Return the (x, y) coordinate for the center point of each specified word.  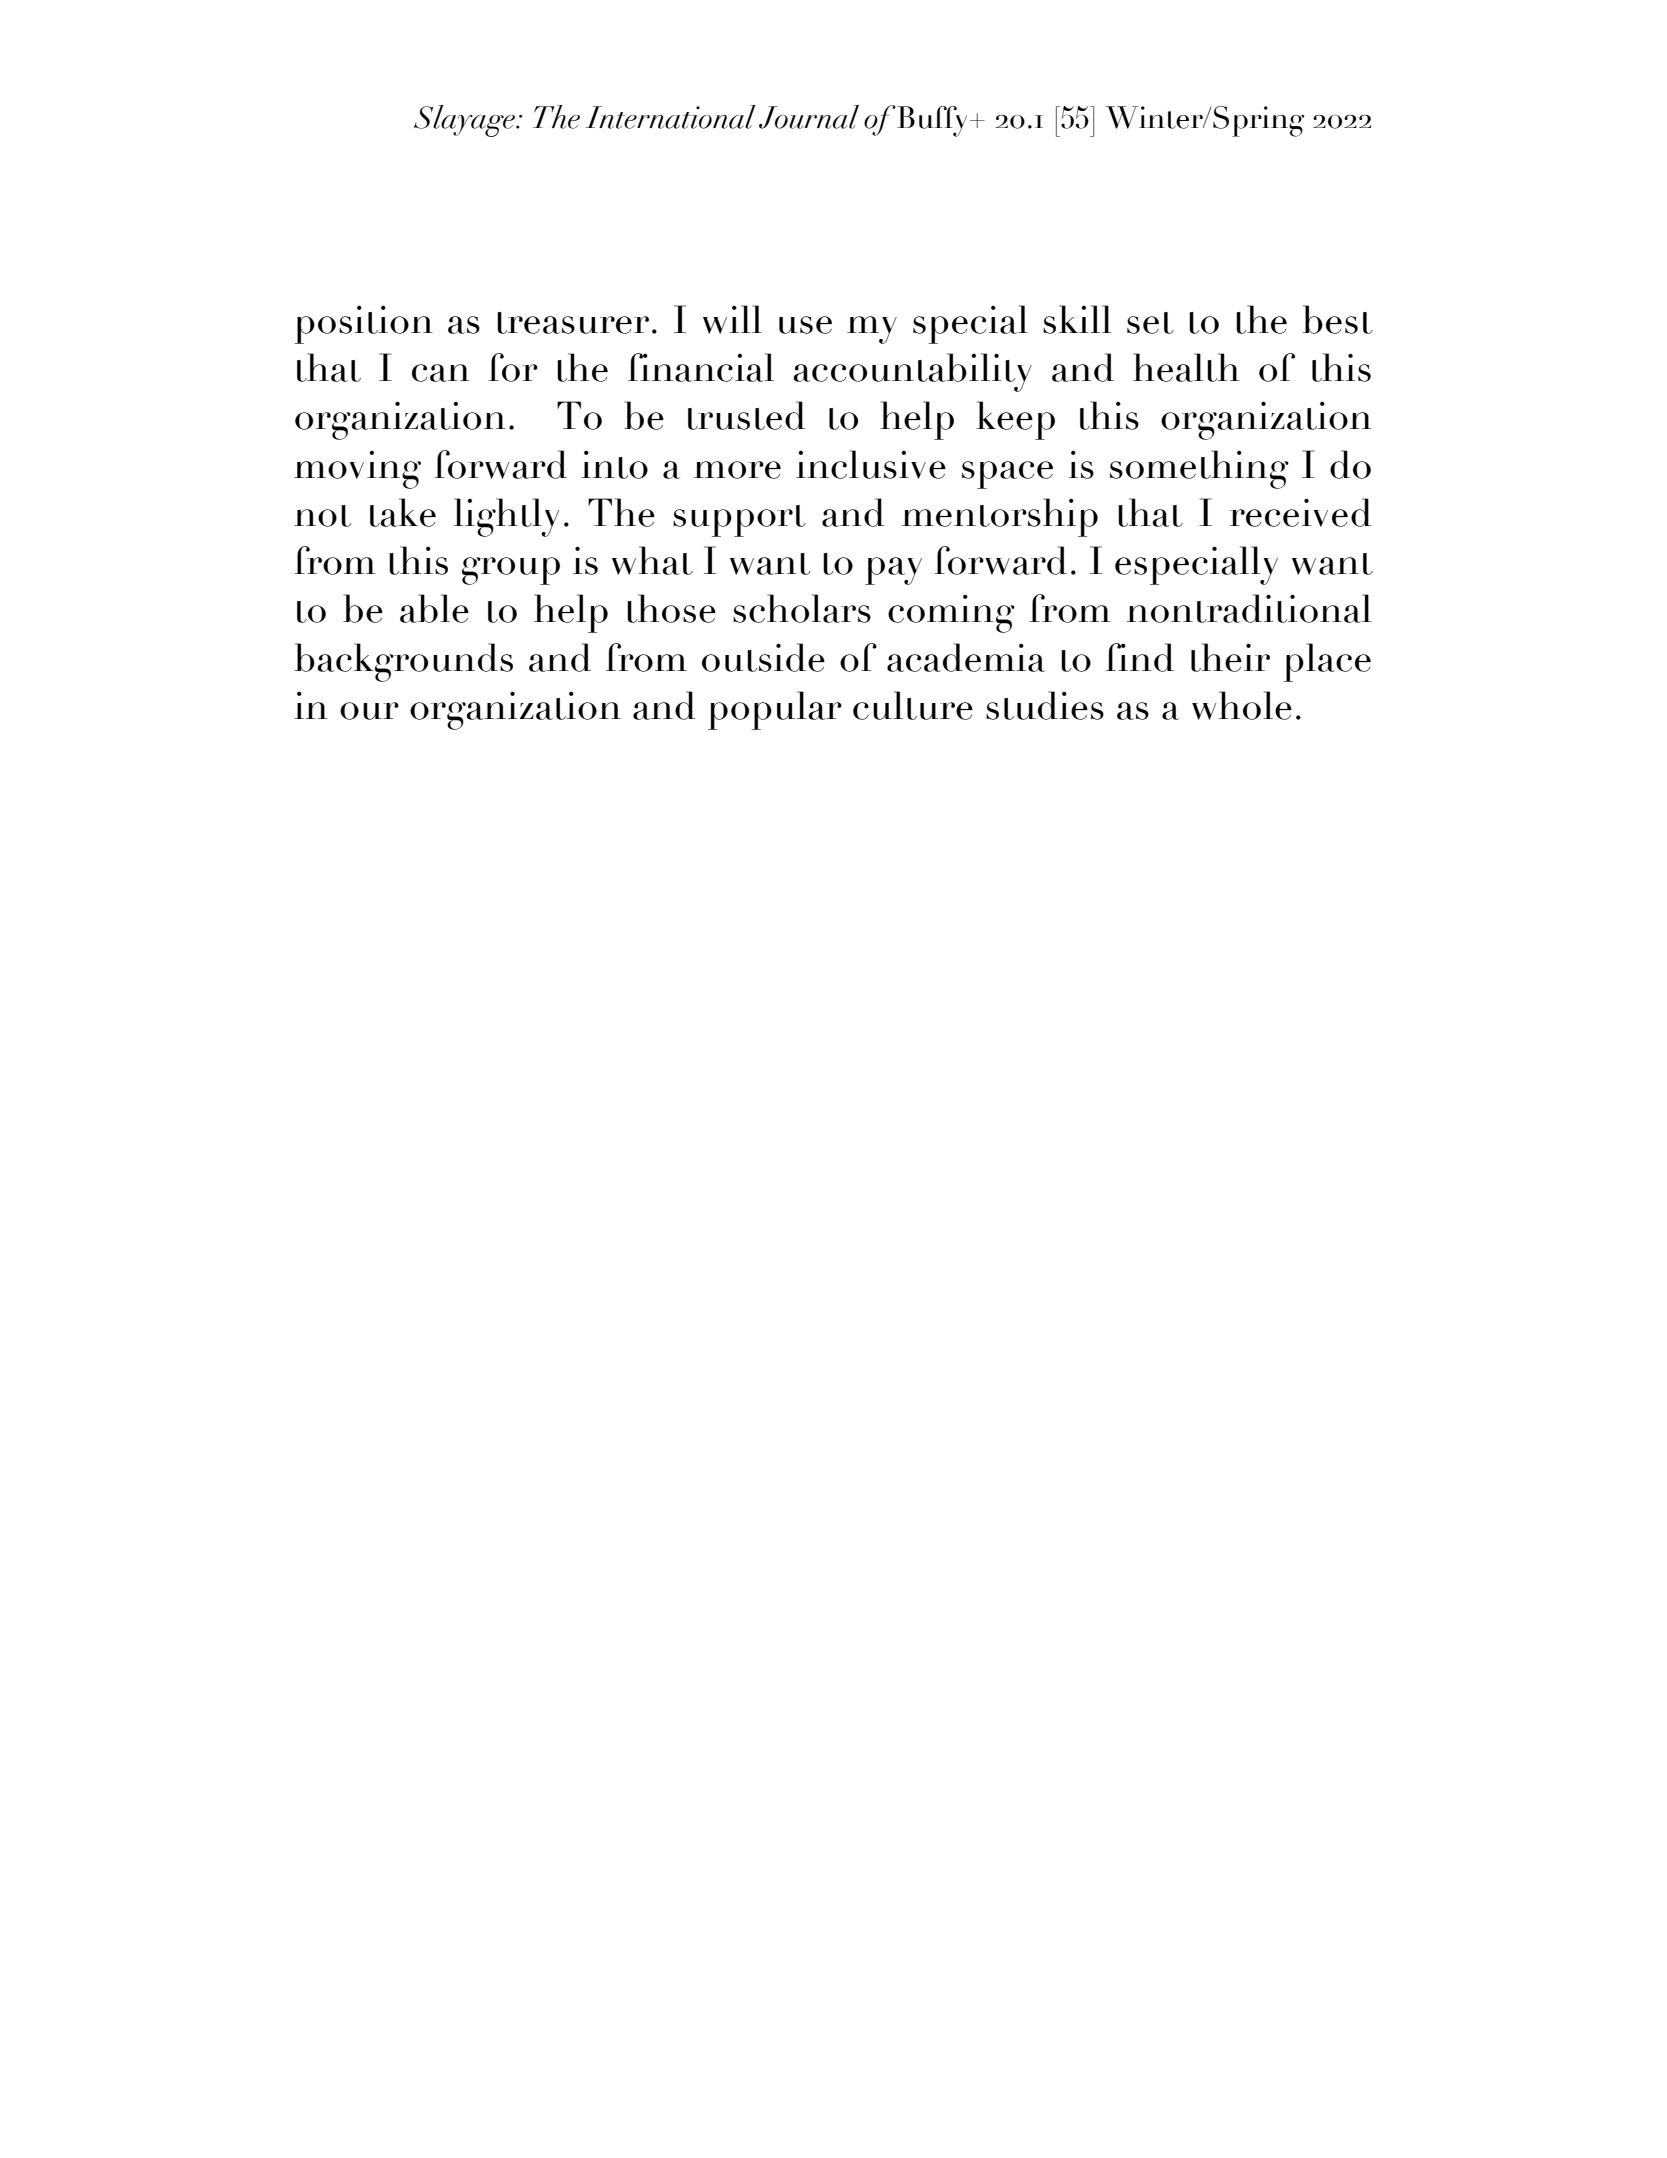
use (805, 325)
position (364, 324)
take (403, 512)
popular (775, 710)
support (739, 521)
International (670, 117)
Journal (809, 117)
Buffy (934, 121)
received (1300, 512)
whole (1242, 705)
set (1150, 323)
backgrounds (404, 662)
